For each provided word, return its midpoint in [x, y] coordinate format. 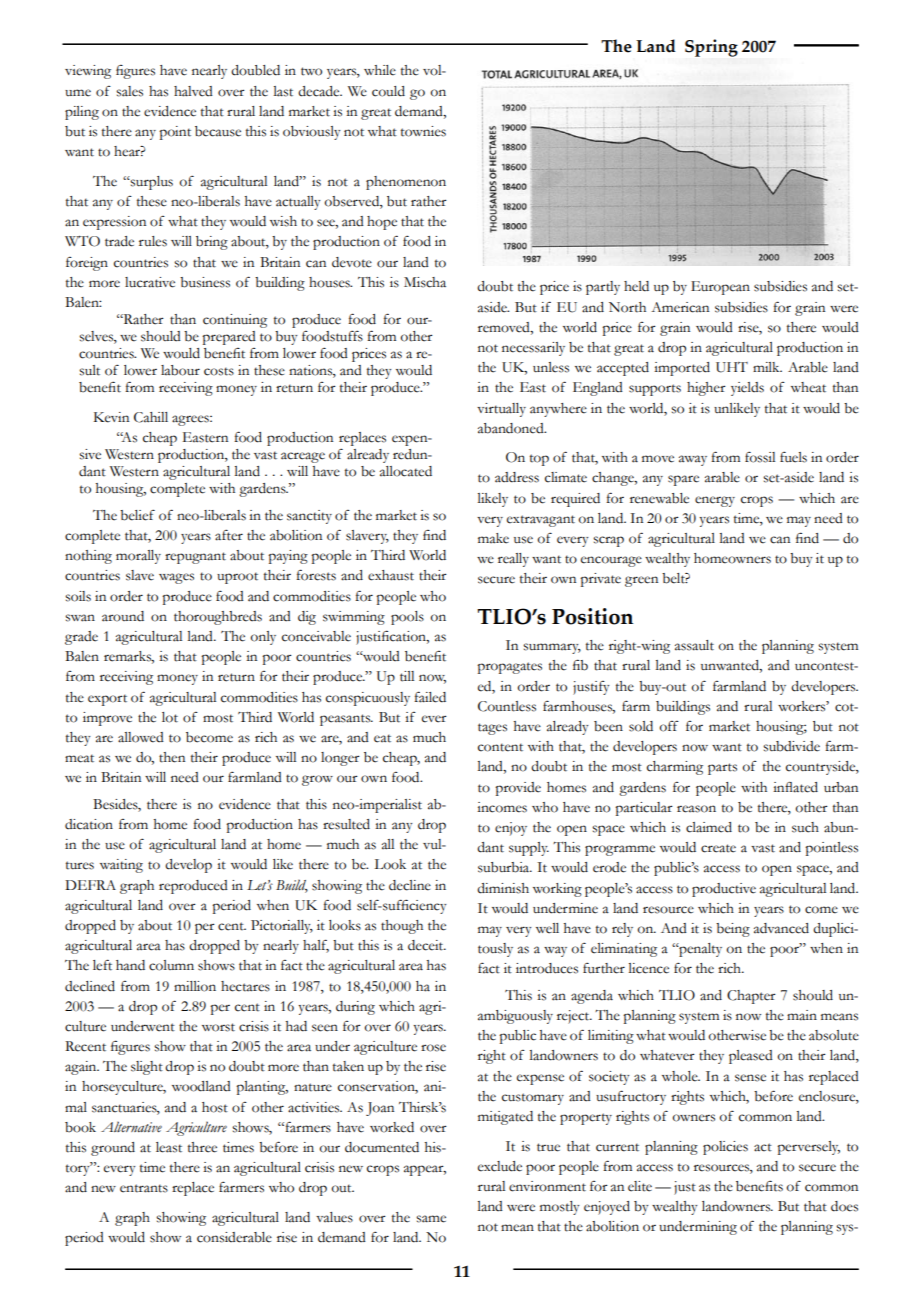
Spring [711, 48]
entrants [144, 1188]
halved [193, 91]
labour [180, 370]
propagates [509, 668]
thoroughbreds [218, 618]
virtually [501, 410]
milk [767, 367]
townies [423, 131]
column [171, 965]
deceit [427, 945]
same [431, 1219]
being [733, 930]
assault [694, 645]
